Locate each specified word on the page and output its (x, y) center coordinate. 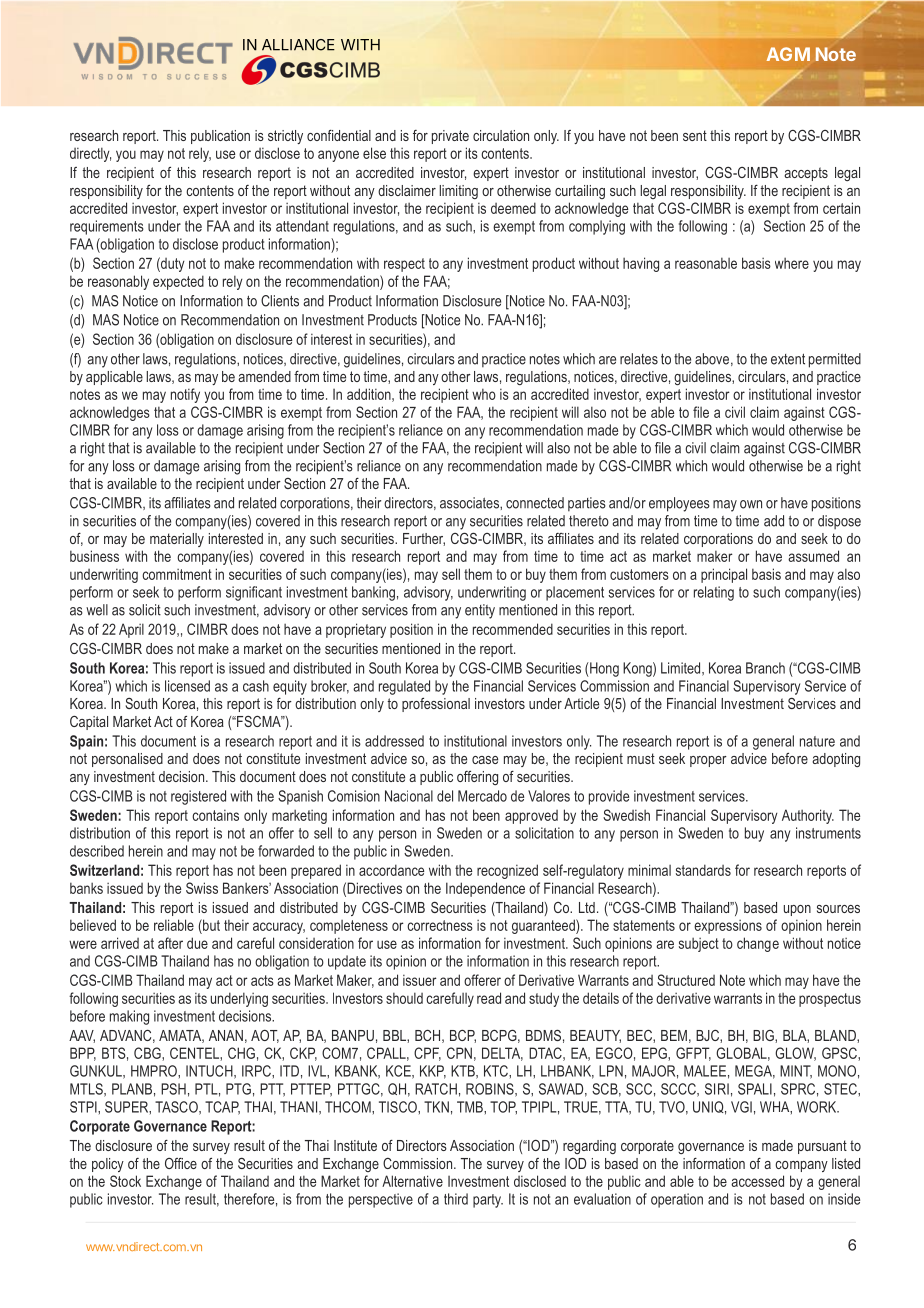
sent (695, 135)
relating (714, 593)
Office (181, 1163)
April (131, 630)
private (450, 137)
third (456, 1199)
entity (480, 611)
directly (90, 154)
